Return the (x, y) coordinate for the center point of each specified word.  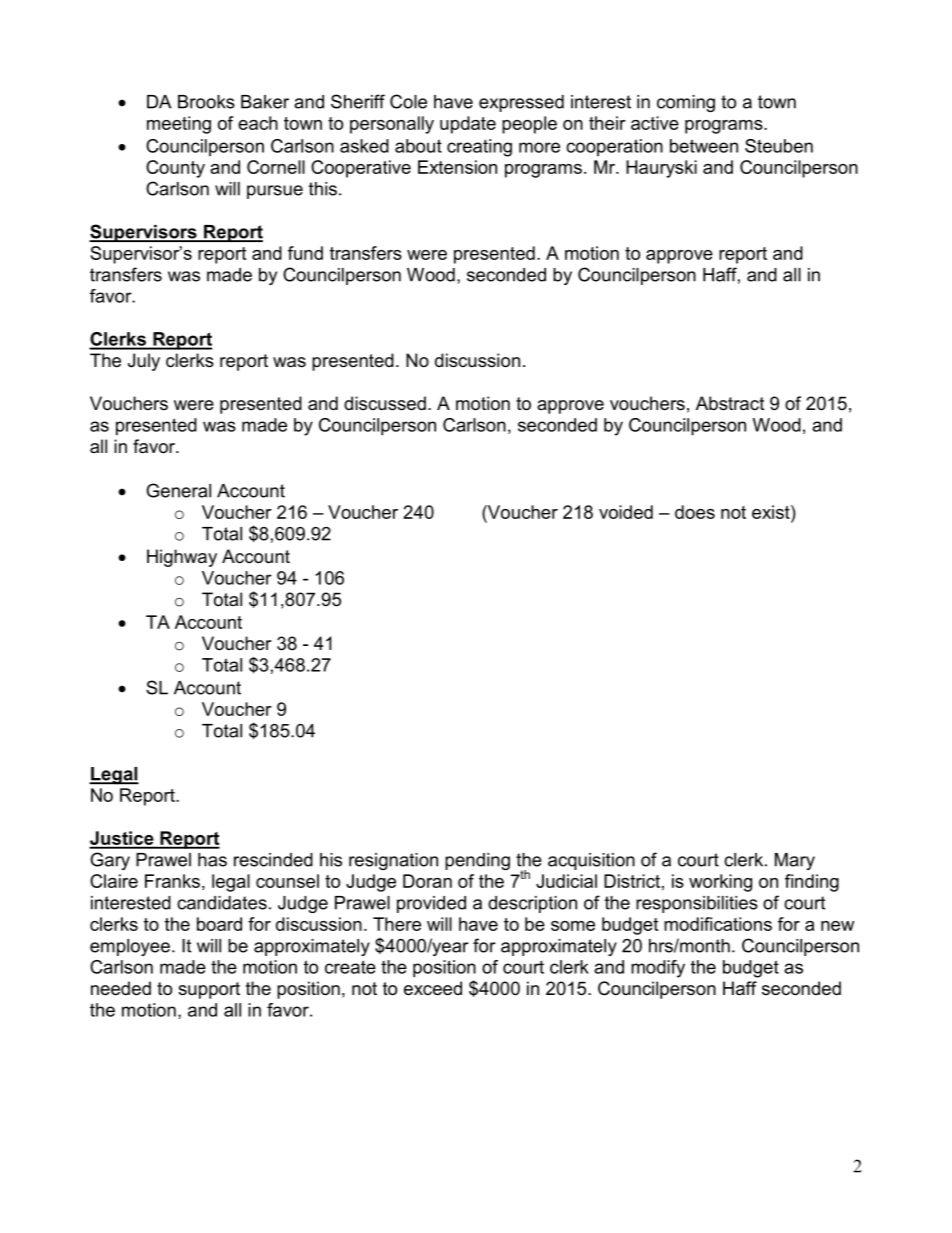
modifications (718, 924)
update (468, 125)
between (704, 146)
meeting (179, 125)
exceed (433, 988)
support (209, 990)
